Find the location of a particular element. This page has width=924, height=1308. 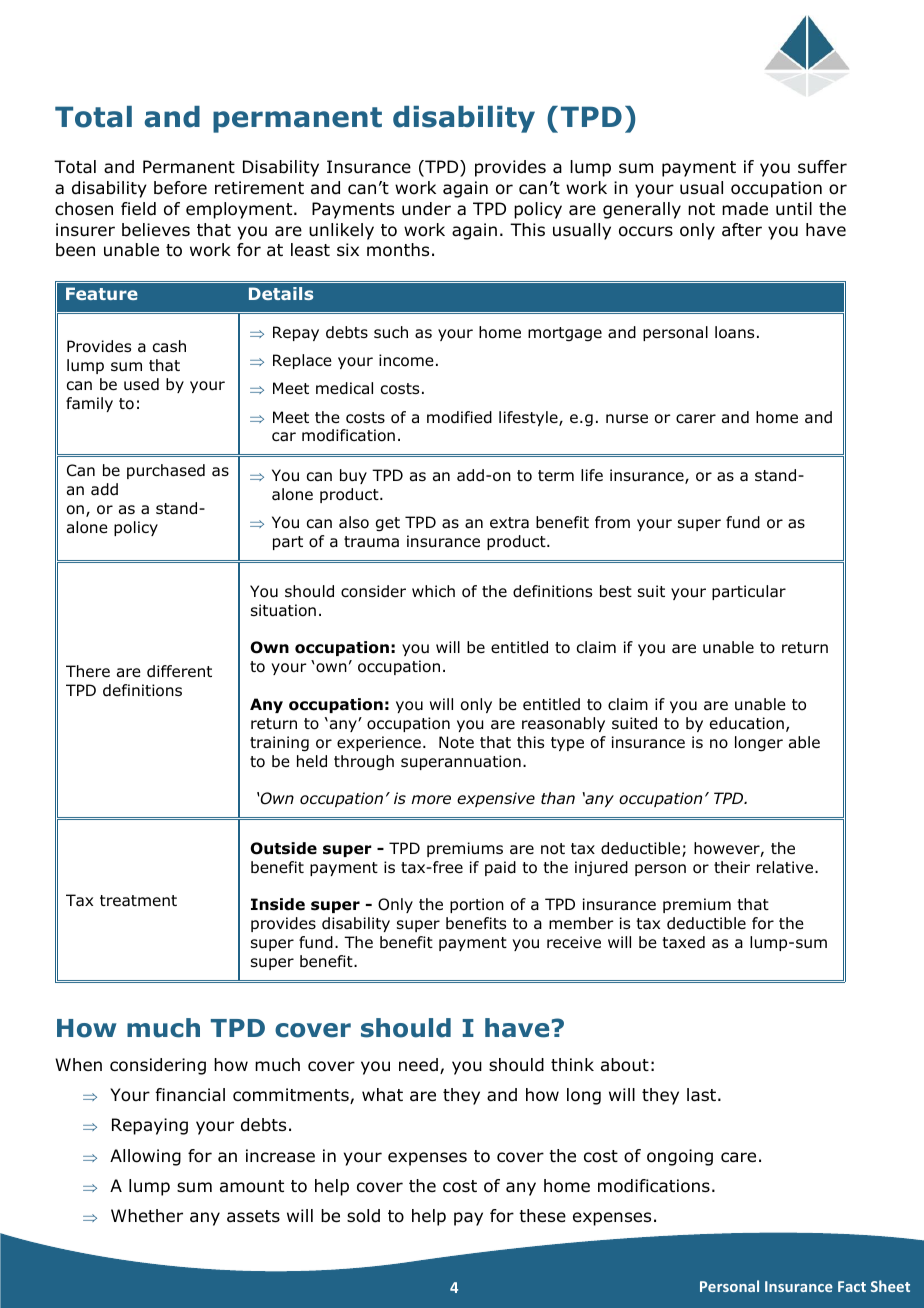

extra is located at coordinates (509, 523).
